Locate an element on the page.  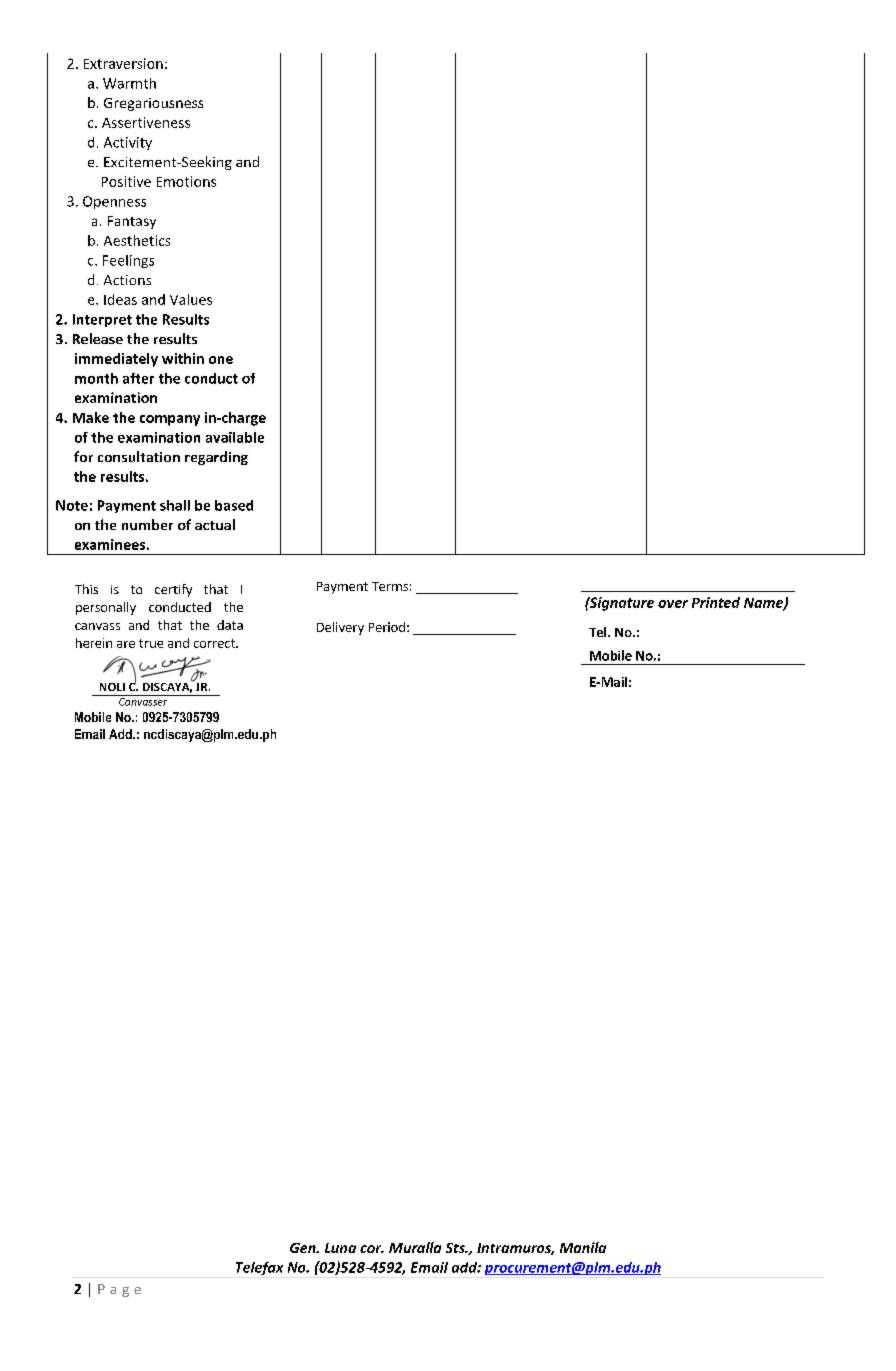
Gregariousness is located at coordinates (153, 104).
